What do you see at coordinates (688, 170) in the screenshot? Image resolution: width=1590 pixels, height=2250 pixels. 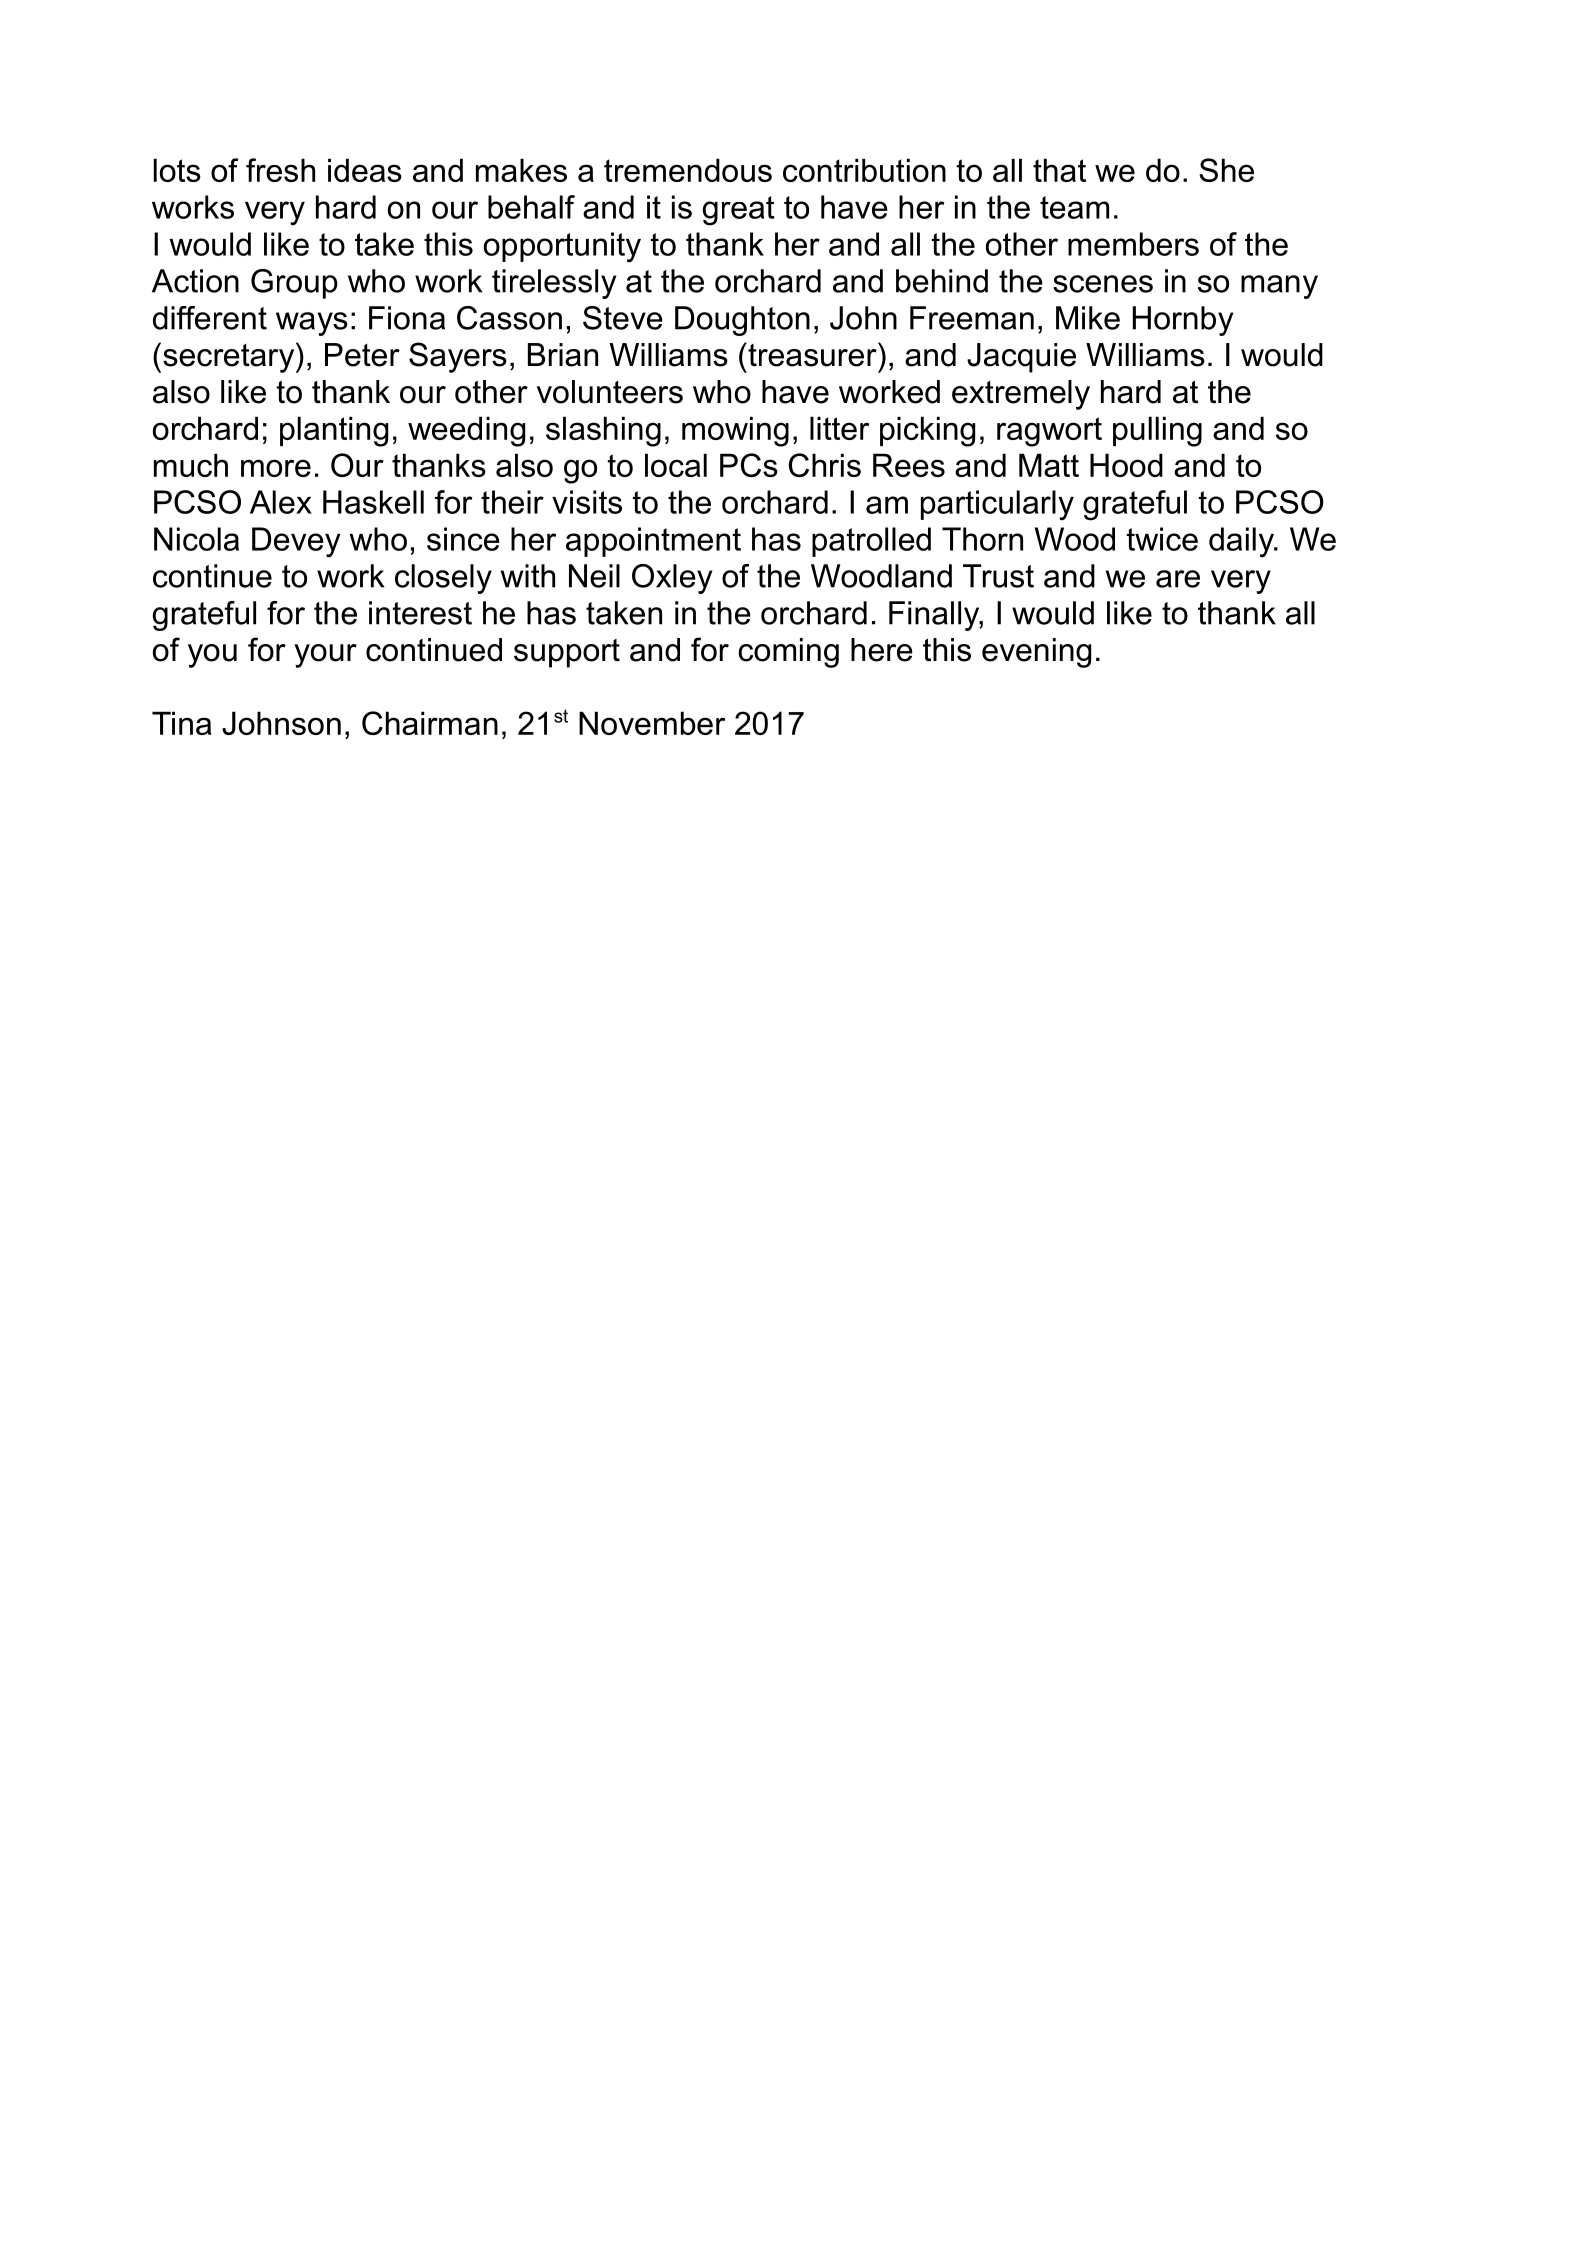 I see `tremendous` at bounding box center [688, 170].
